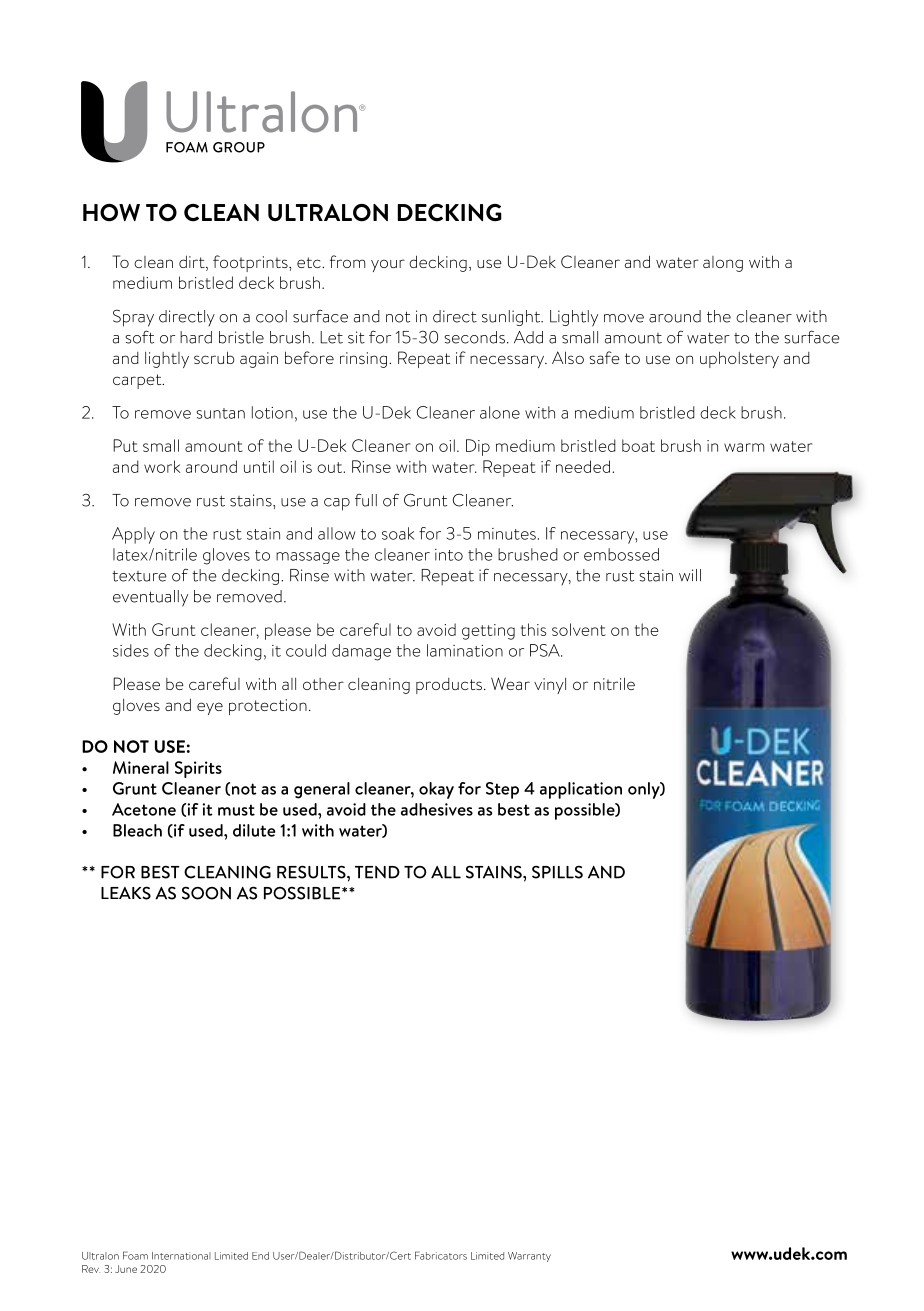 Image resolution: width=924 pixels, height=1311 pixels. What do you see at coordinates (181, 1256) in the screenshot?
I see `International` at bounding box center [181, 1256].
